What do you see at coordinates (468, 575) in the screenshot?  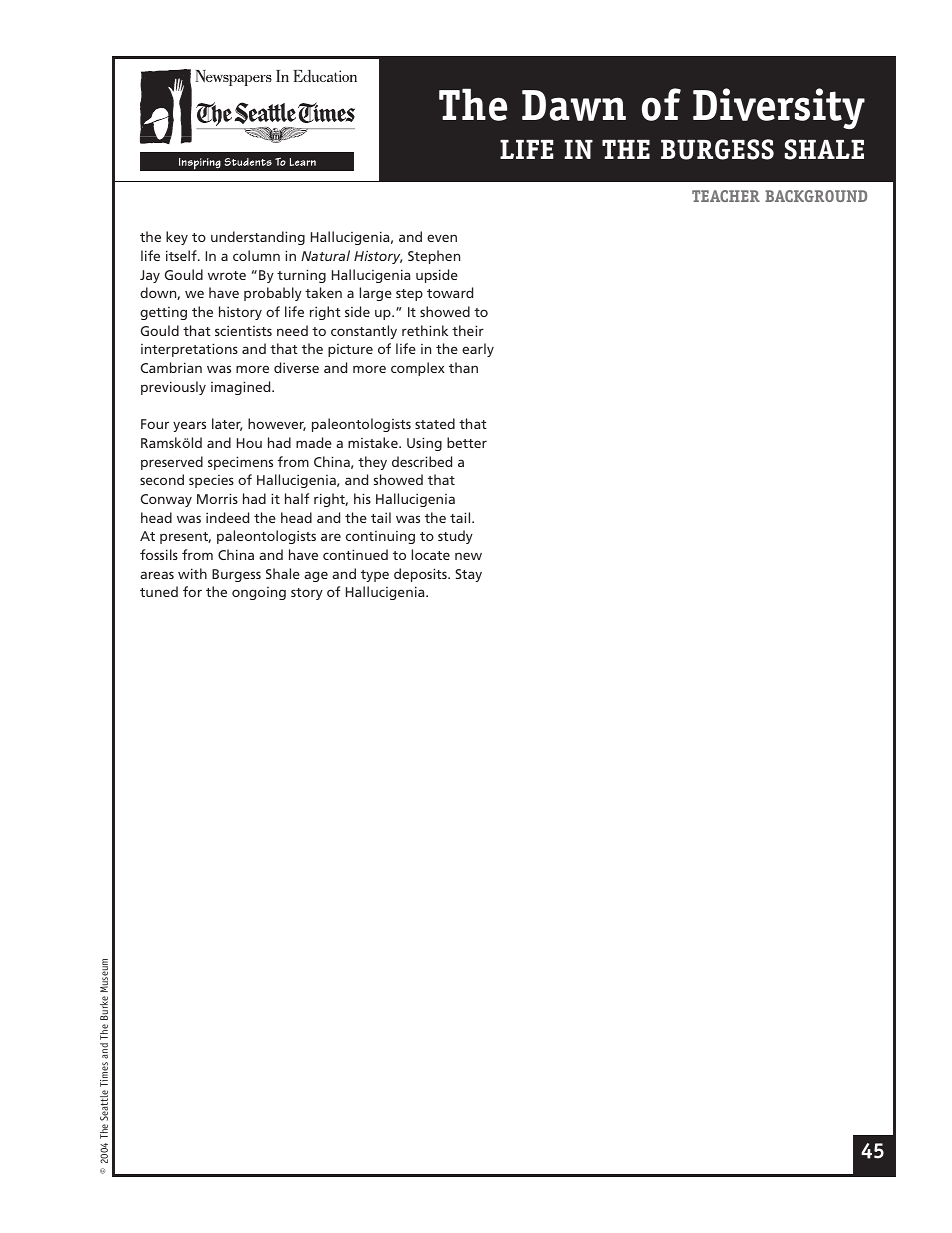 I see `Stay` at bounding box center [468, 575].
